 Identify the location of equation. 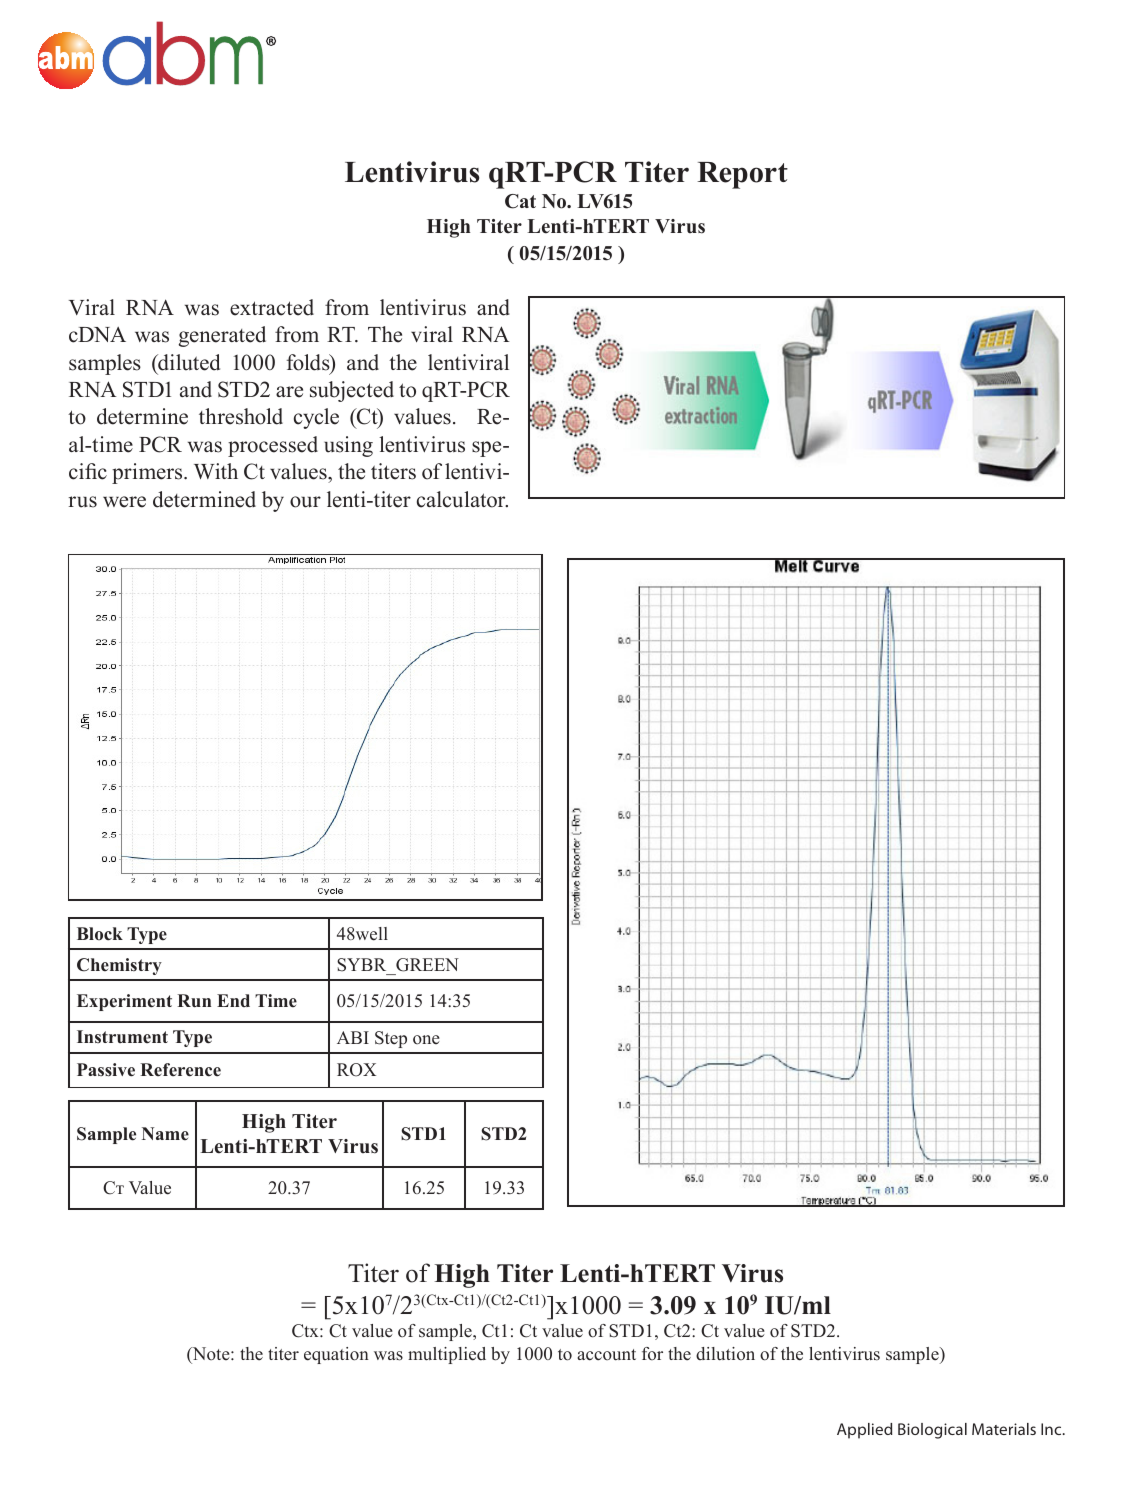
(336, 1355).
